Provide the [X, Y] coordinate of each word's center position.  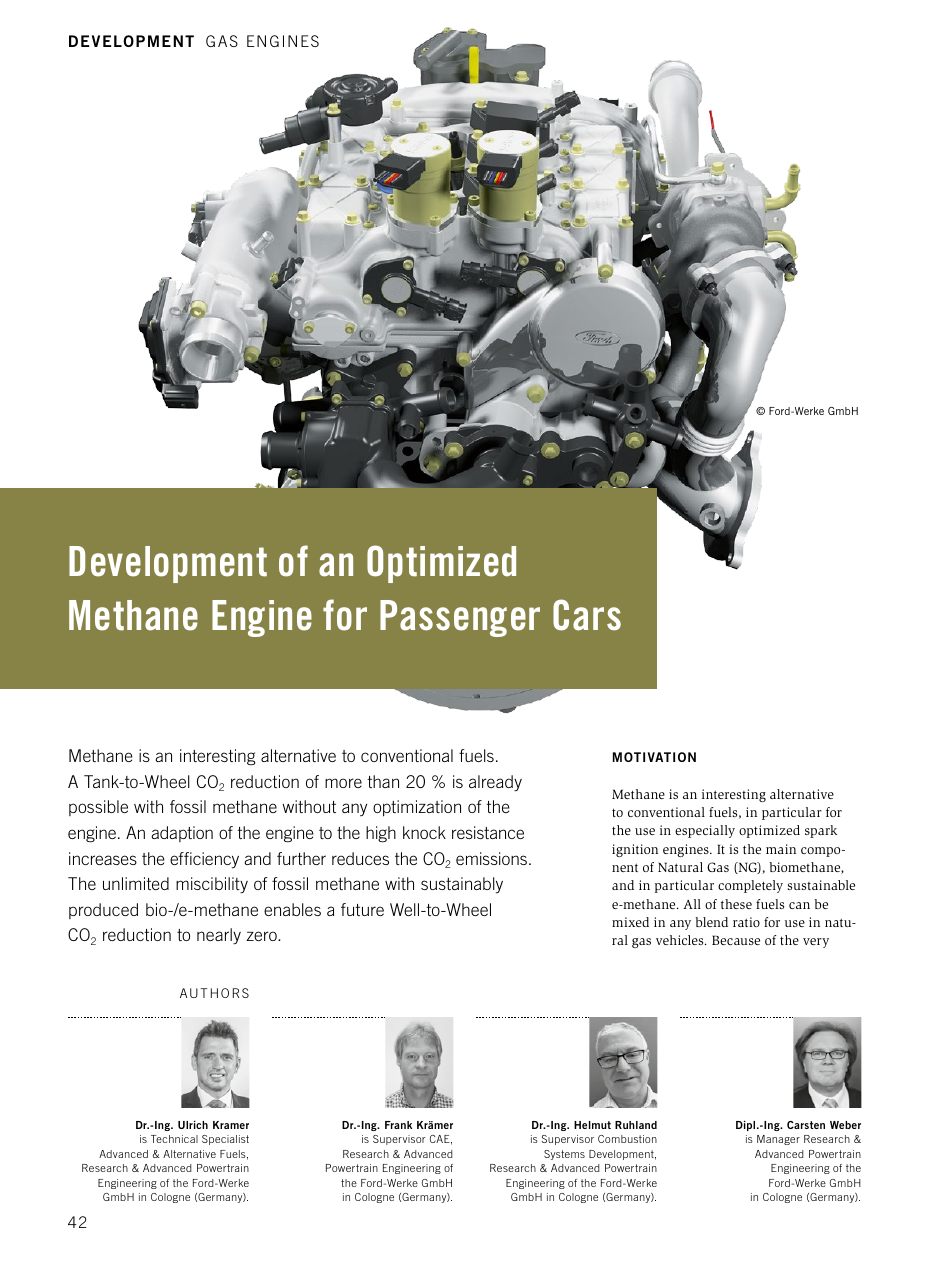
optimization [417, 808]
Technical [174, 1139]
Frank [398, 1125]
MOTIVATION [654, 757]
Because [736, 940]
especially [705, 831]
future [362, 909]
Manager [778, 1140]
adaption [182, 834]
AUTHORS [214, 993]
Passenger [460, 618]
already [495, 783]
